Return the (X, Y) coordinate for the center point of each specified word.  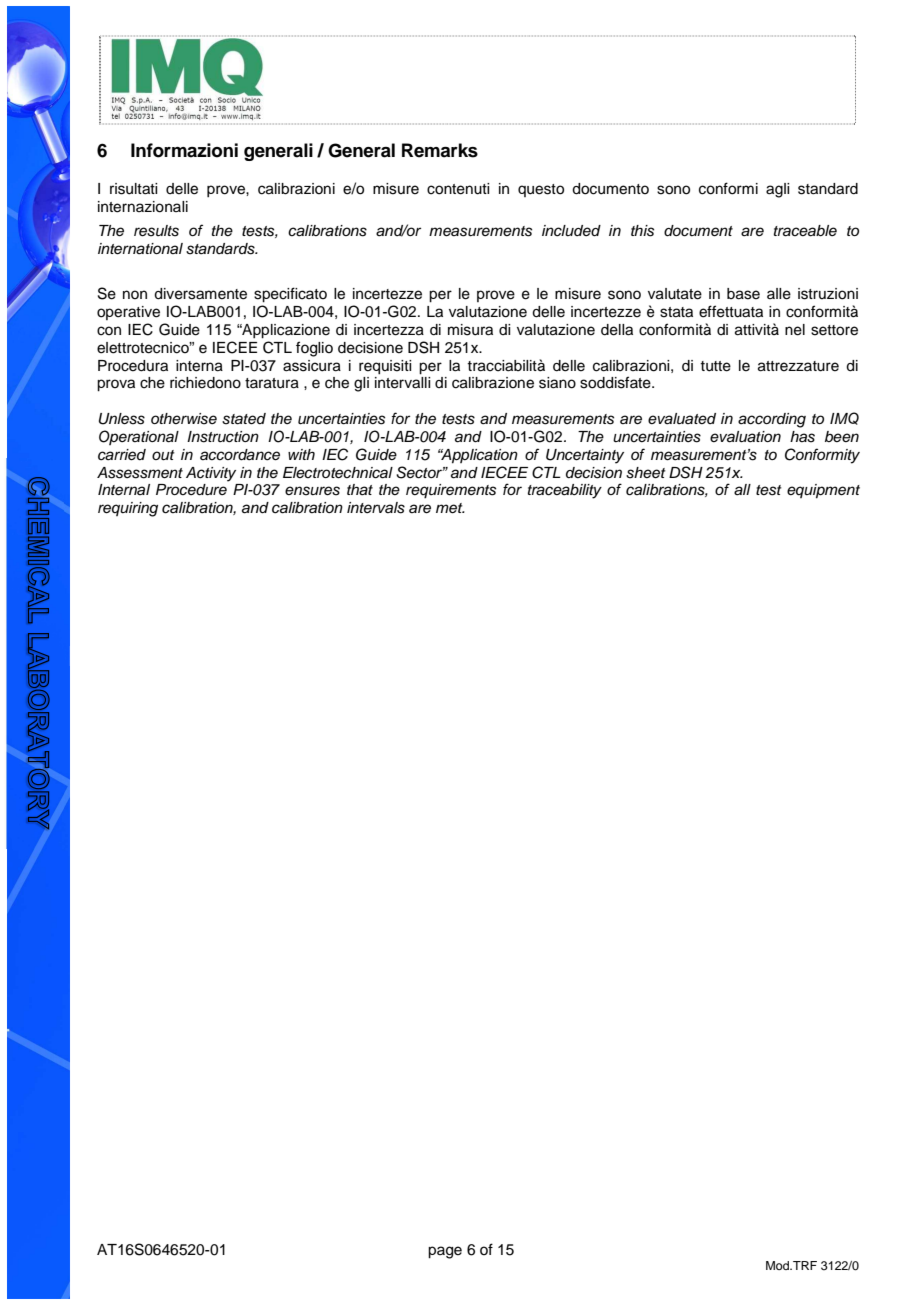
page (445, 1252)
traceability (565, 491)
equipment (823, 491)
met (450, 508)
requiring (128, 509)
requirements (451, 491)
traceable (805, 231)
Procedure (191, 490)
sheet (646, 473)
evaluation (745, 437)
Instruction (223, 437)
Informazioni (184, 150)
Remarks (440, 150)
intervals (376, 508)
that (360, 490)
